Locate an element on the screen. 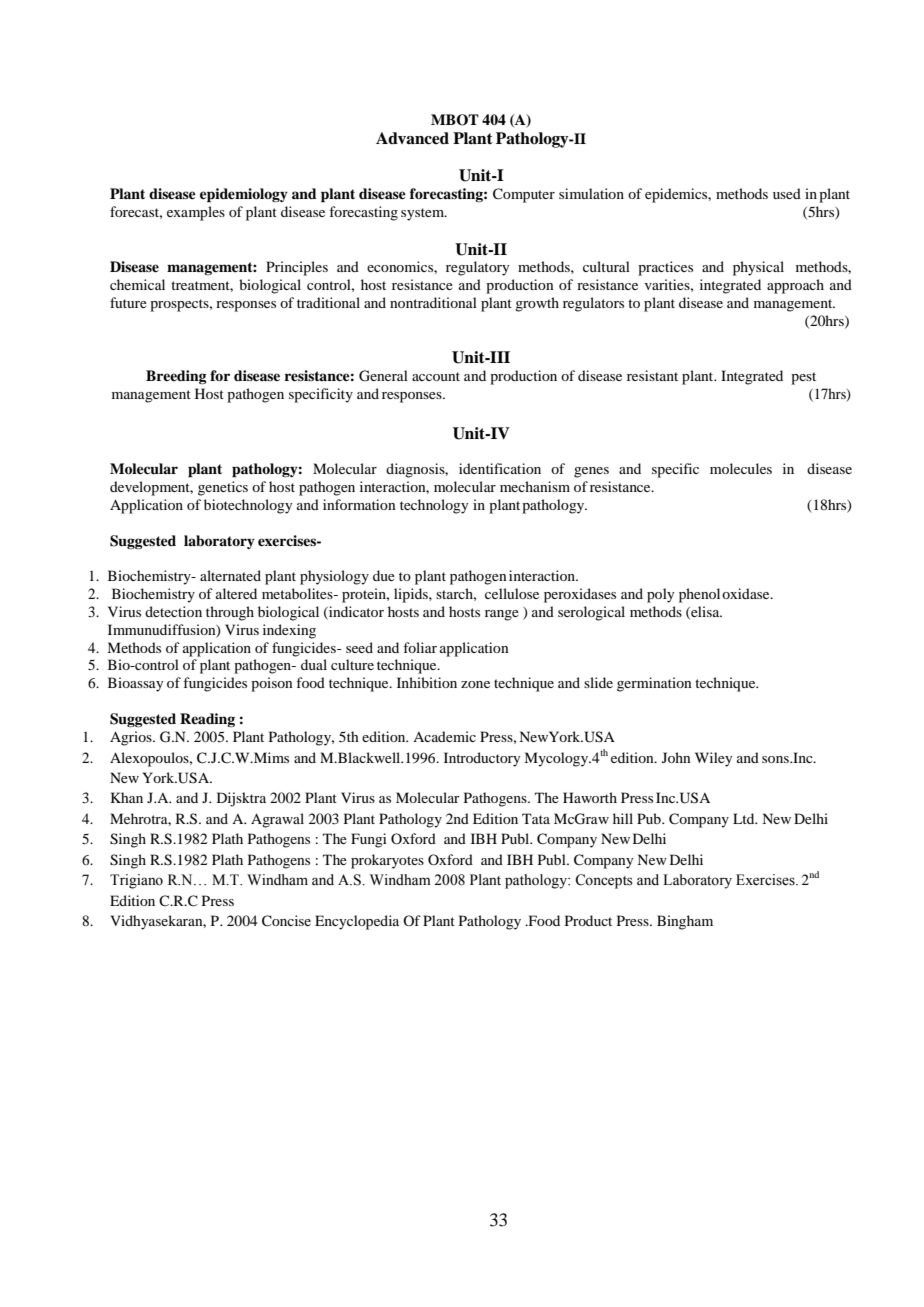 The image size is (924, 1307). account is located at coordinates (436, 376).
